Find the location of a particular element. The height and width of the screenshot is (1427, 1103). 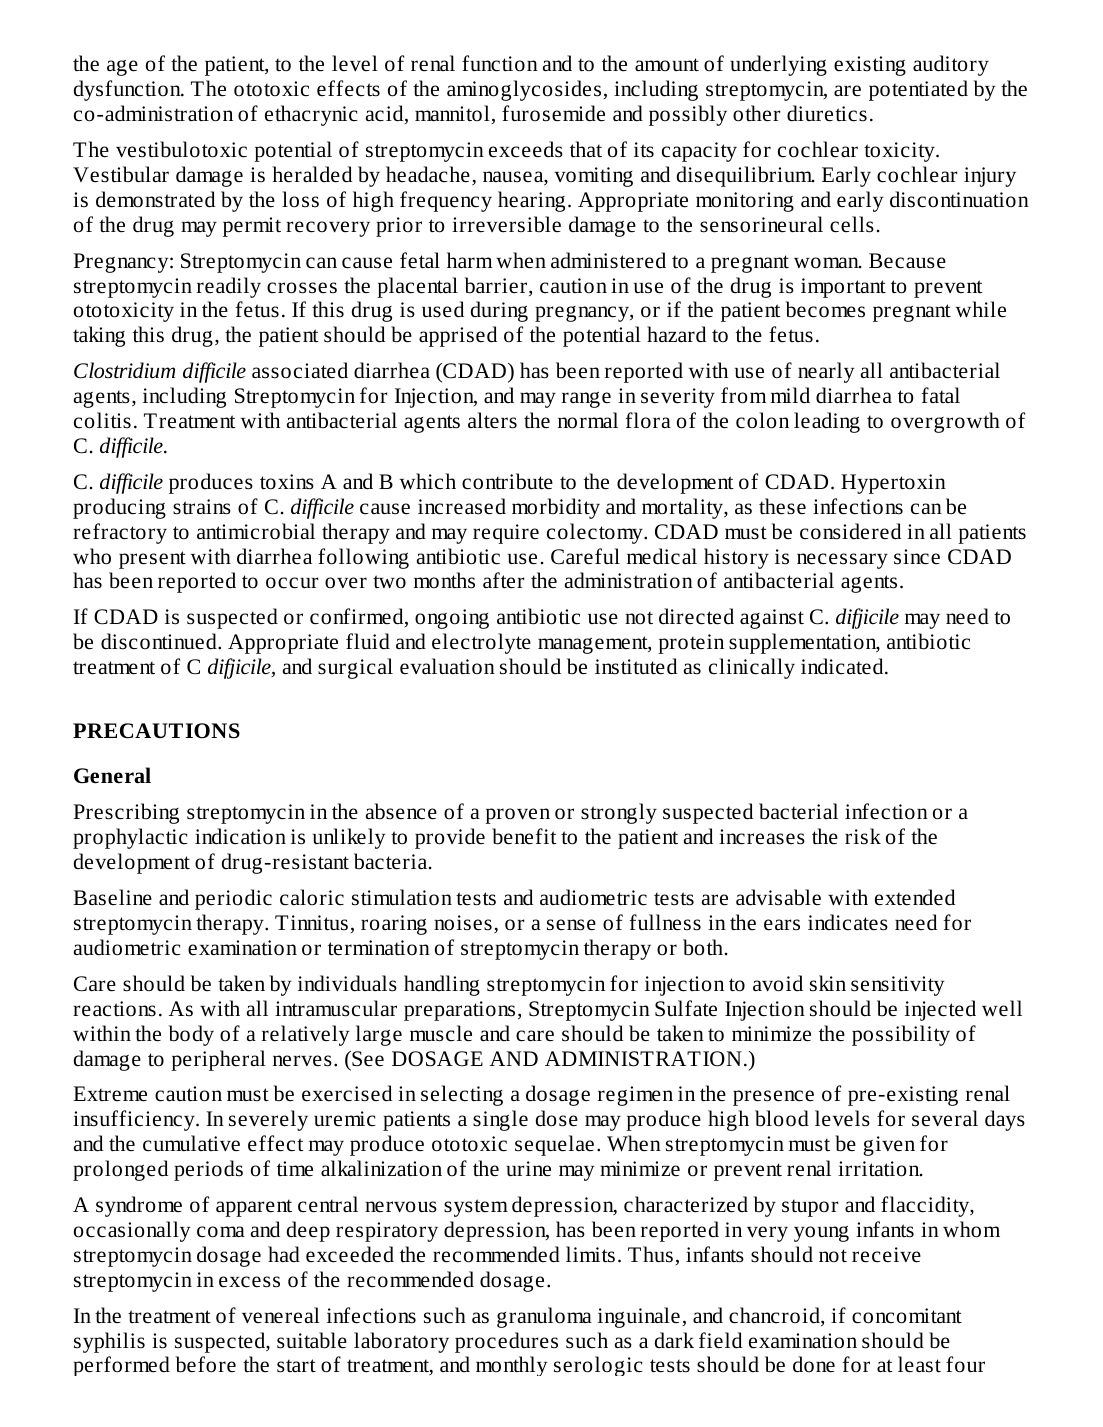

Vestibular is located at coordinates (121, 174).
